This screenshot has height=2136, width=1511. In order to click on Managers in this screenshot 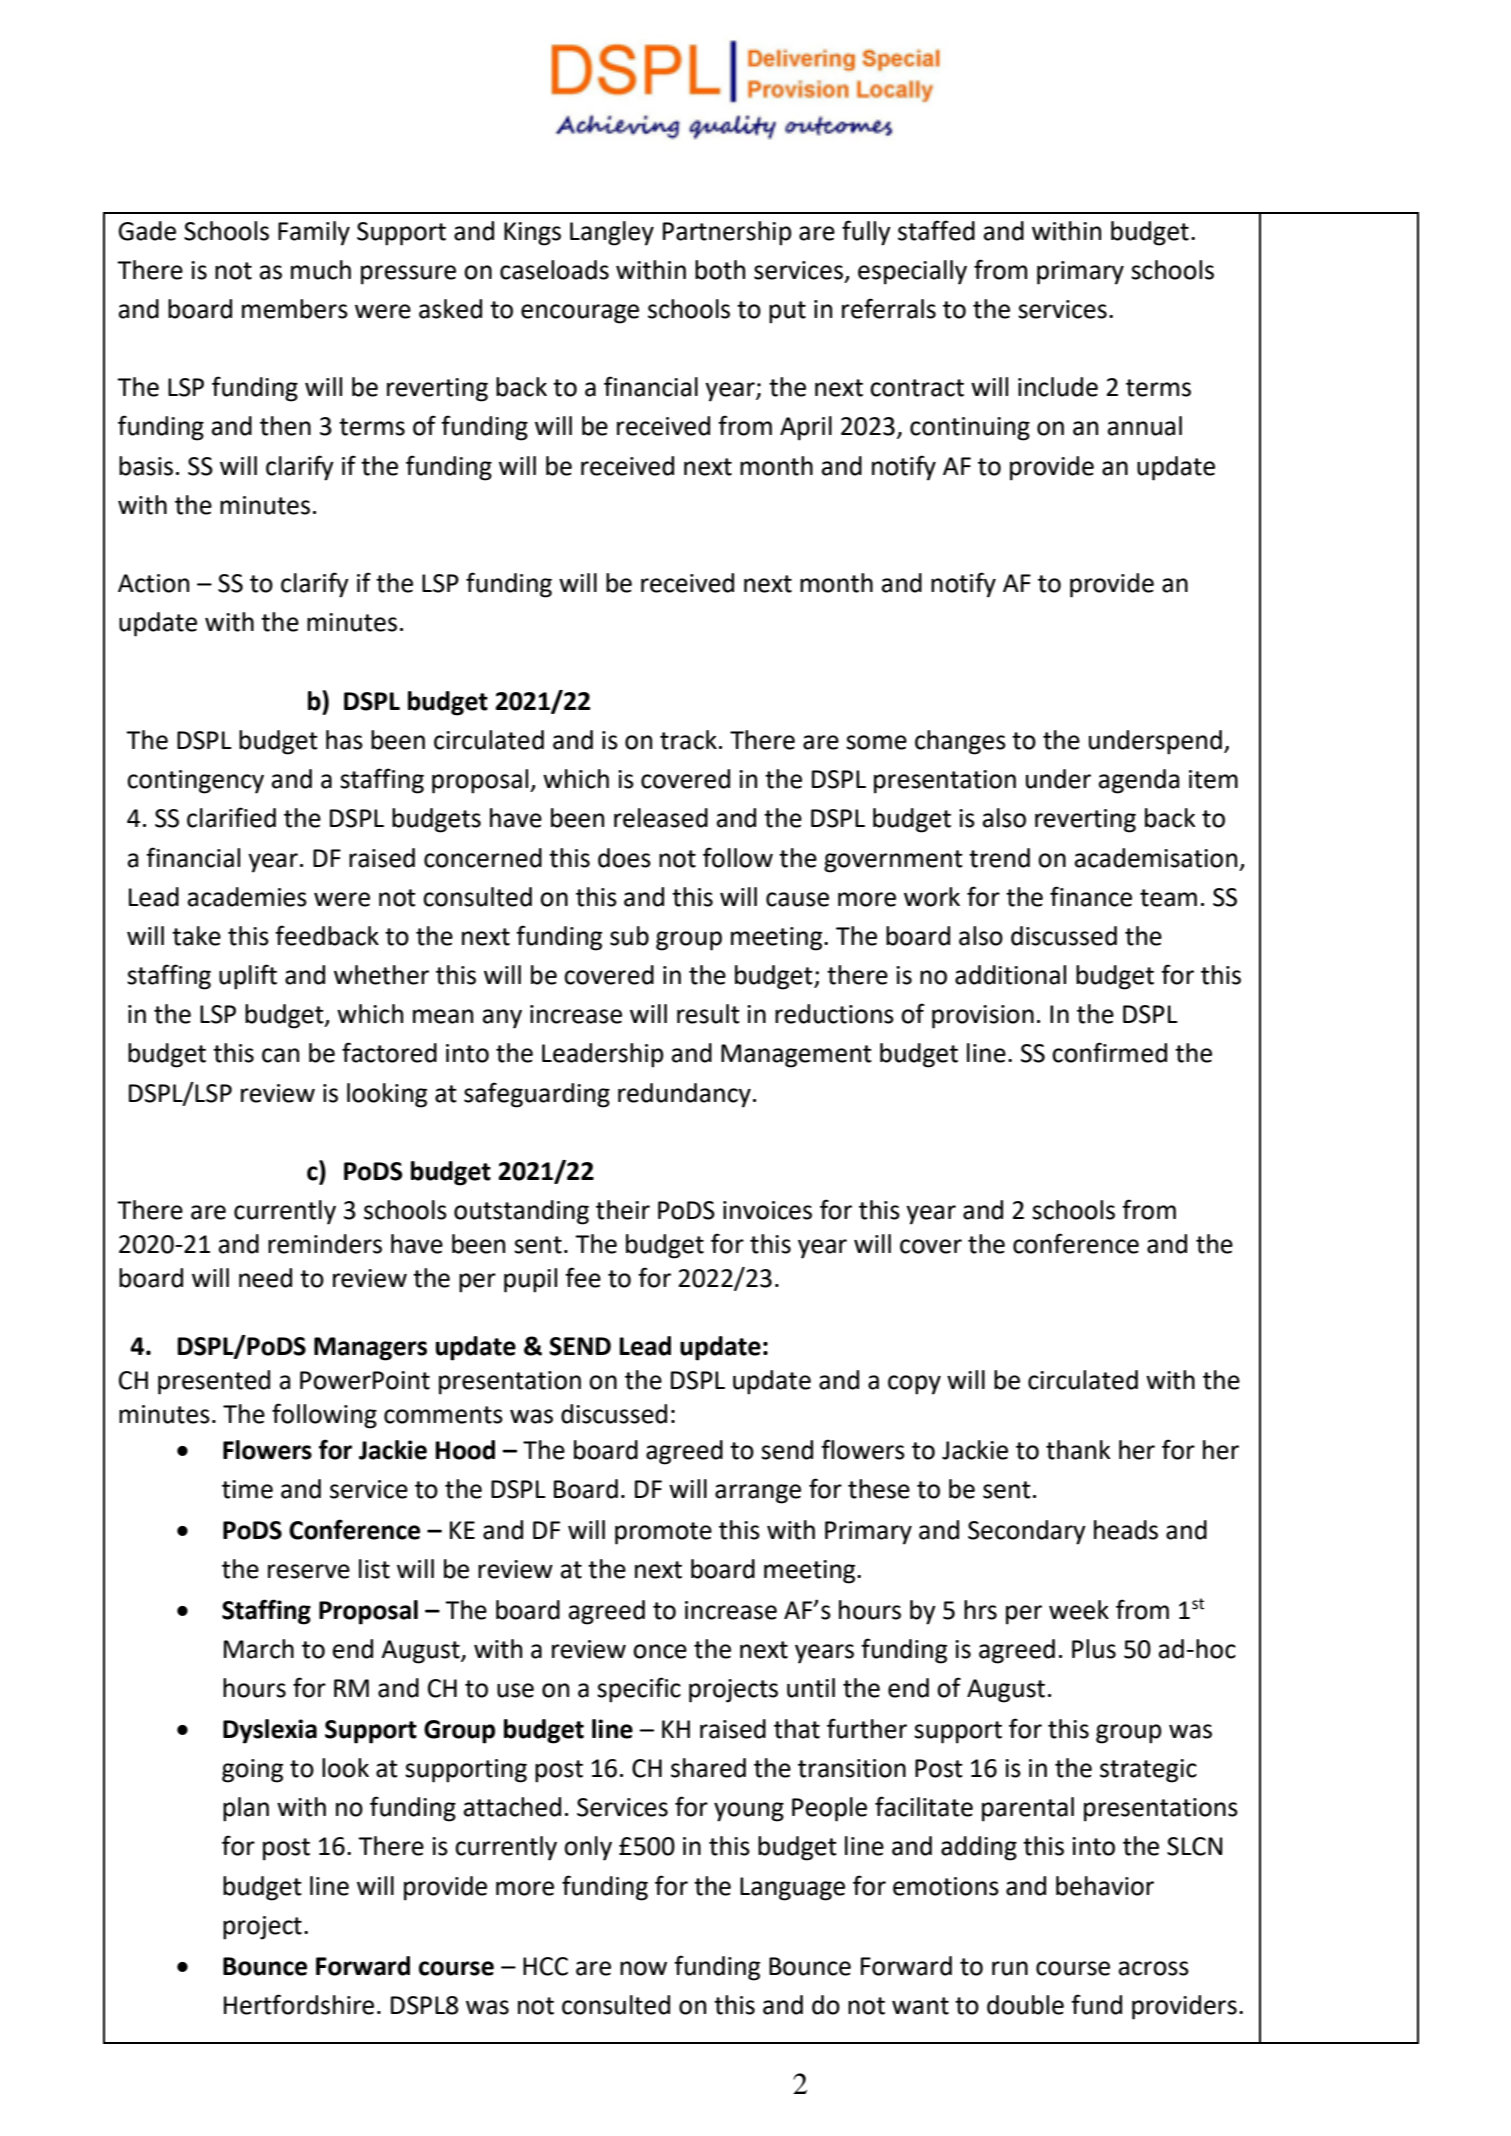, I will do `click(370, 1349)`.
